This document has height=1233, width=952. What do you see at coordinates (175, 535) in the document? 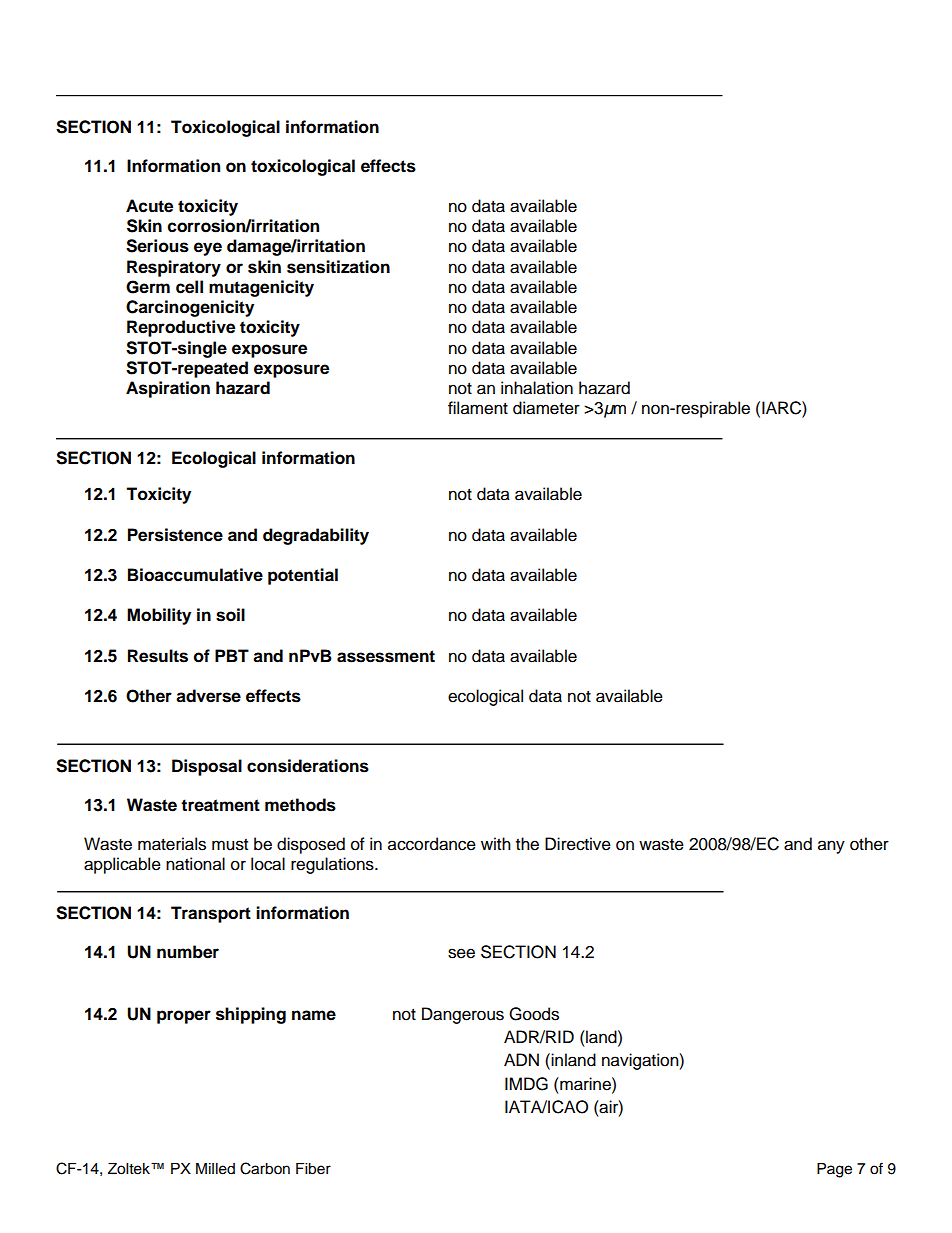
I see `Persistence` at bounding box center [175, 535].
